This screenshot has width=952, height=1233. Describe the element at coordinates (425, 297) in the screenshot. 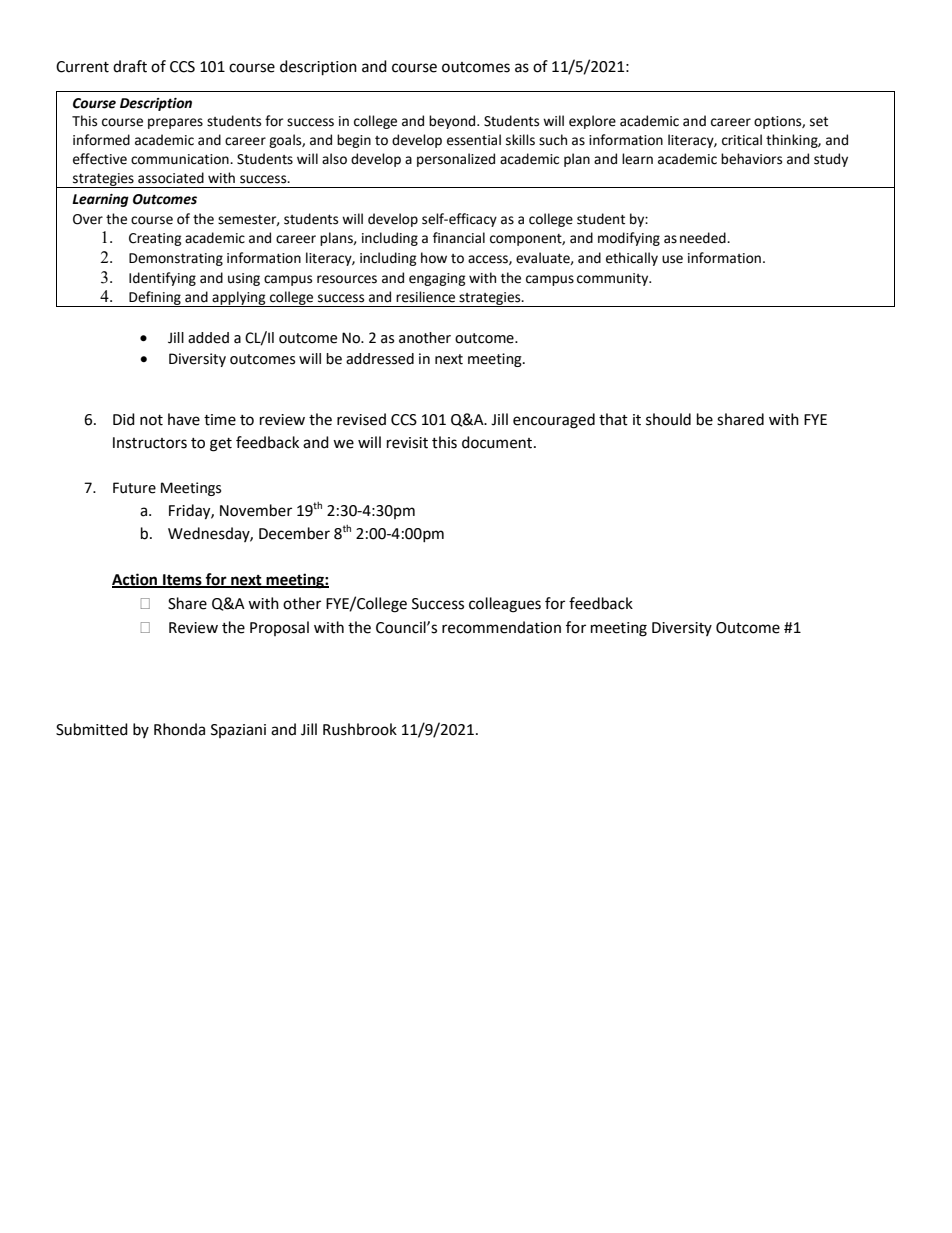

I see `resilience` at that location.
